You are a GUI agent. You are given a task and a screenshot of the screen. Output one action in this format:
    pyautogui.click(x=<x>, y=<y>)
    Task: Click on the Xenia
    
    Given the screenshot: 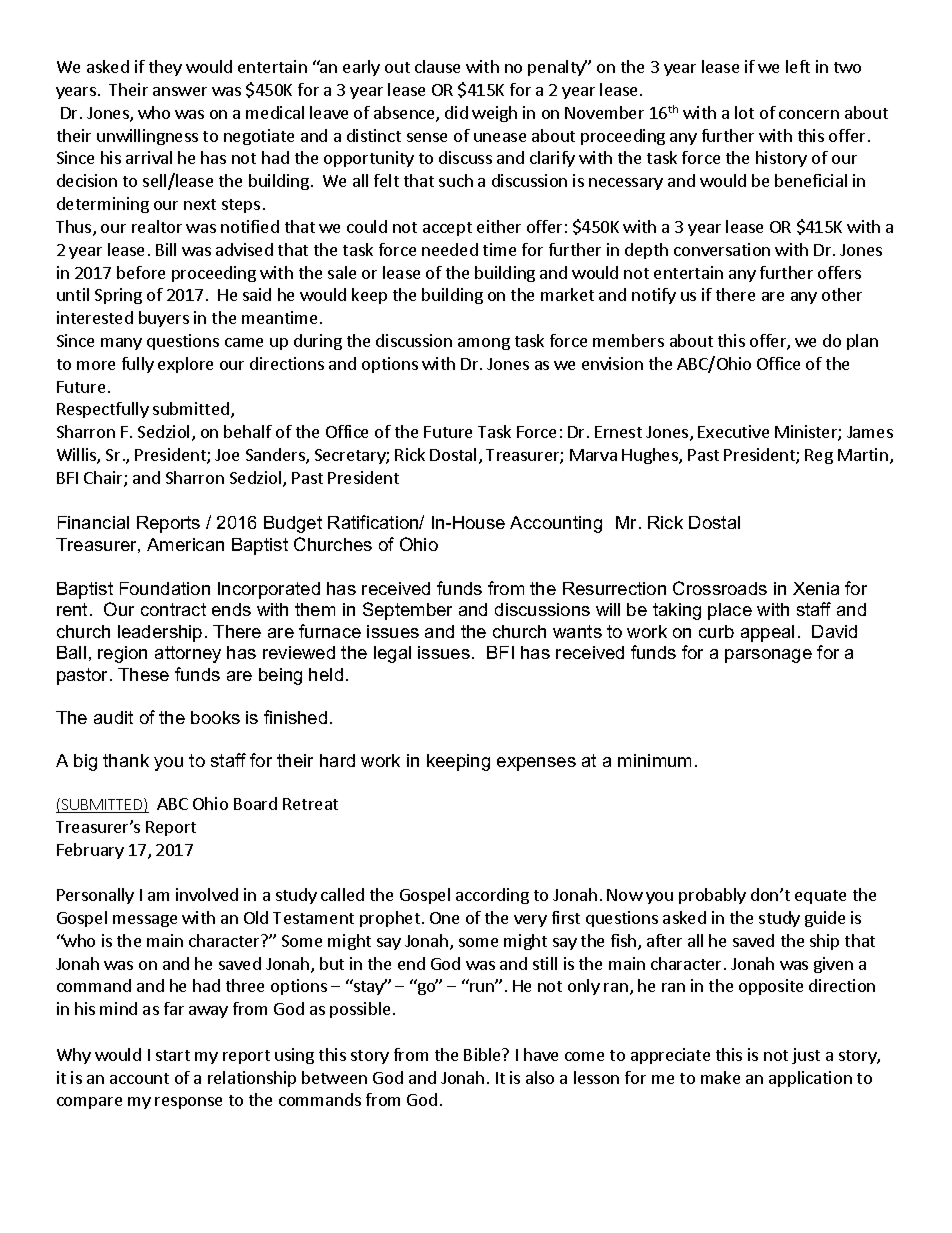 What is the action you would take?
    pyautogui.click(x=816, y=588)
